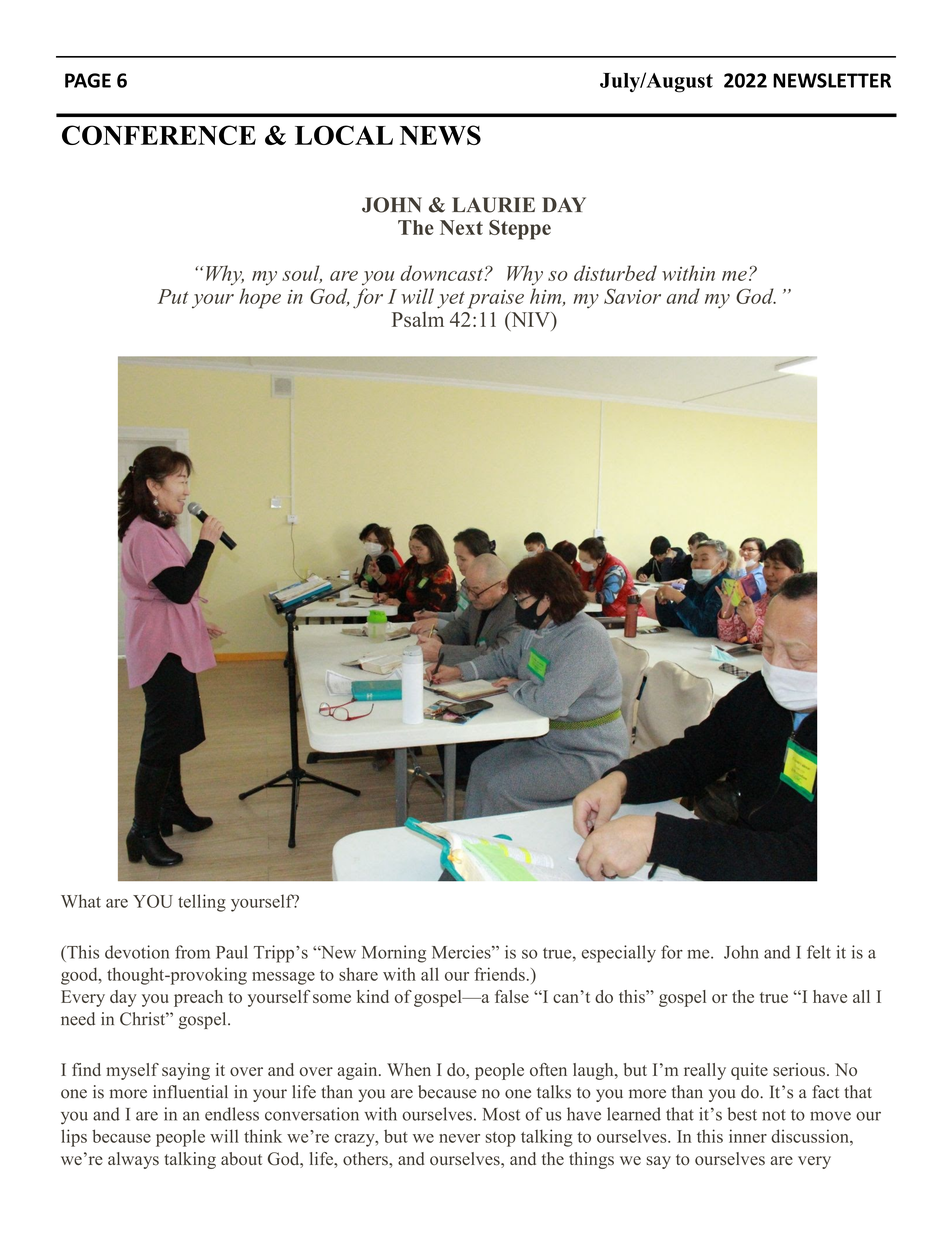 This page has width=952, height=1233. I want to click on telling, so click(202, 903).
